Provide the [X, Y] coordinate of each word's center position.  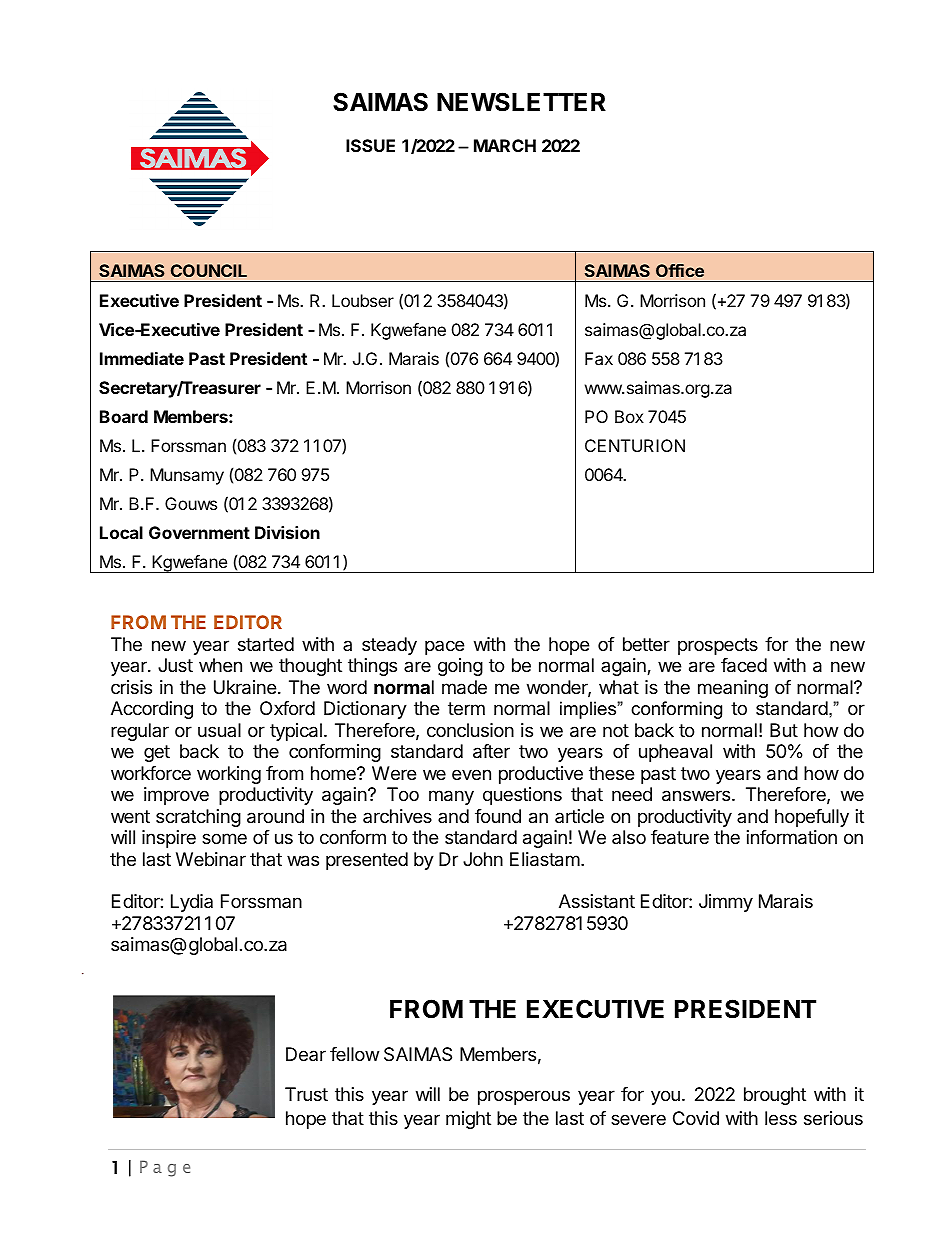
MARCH [505, 145]
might [468, 1120]
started [266, 644]
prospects [718, 646]
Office [680, 270]
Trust [306, 1094]
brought [775, 1096]
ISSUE [370, 145]
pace [444, 647]
